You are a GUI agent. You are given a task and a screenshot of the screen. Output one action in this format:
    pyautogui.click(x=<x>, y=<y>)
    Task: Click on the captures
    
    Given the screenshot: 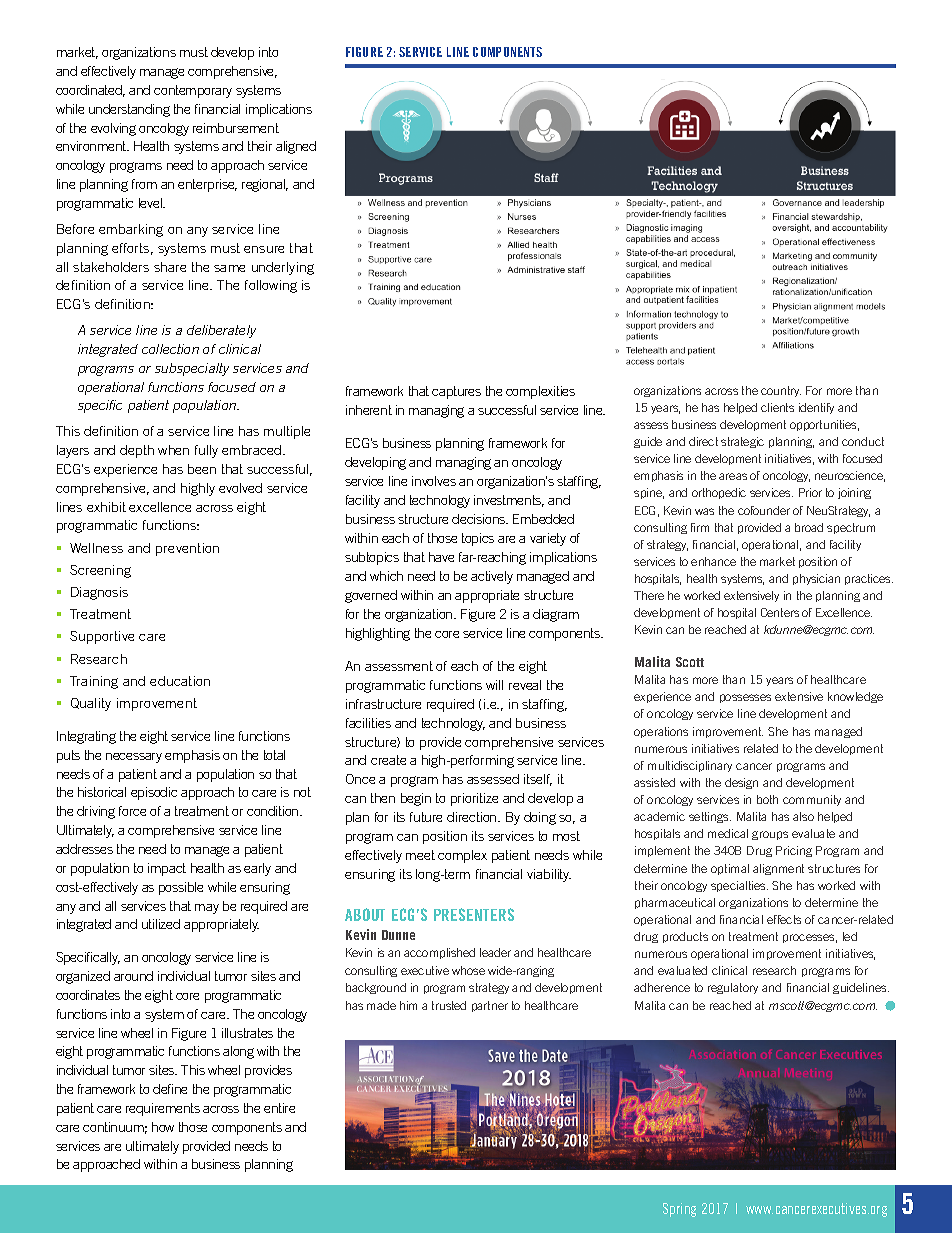 What is the action you would take?
    pyautogui.click(x=456, y=392)
